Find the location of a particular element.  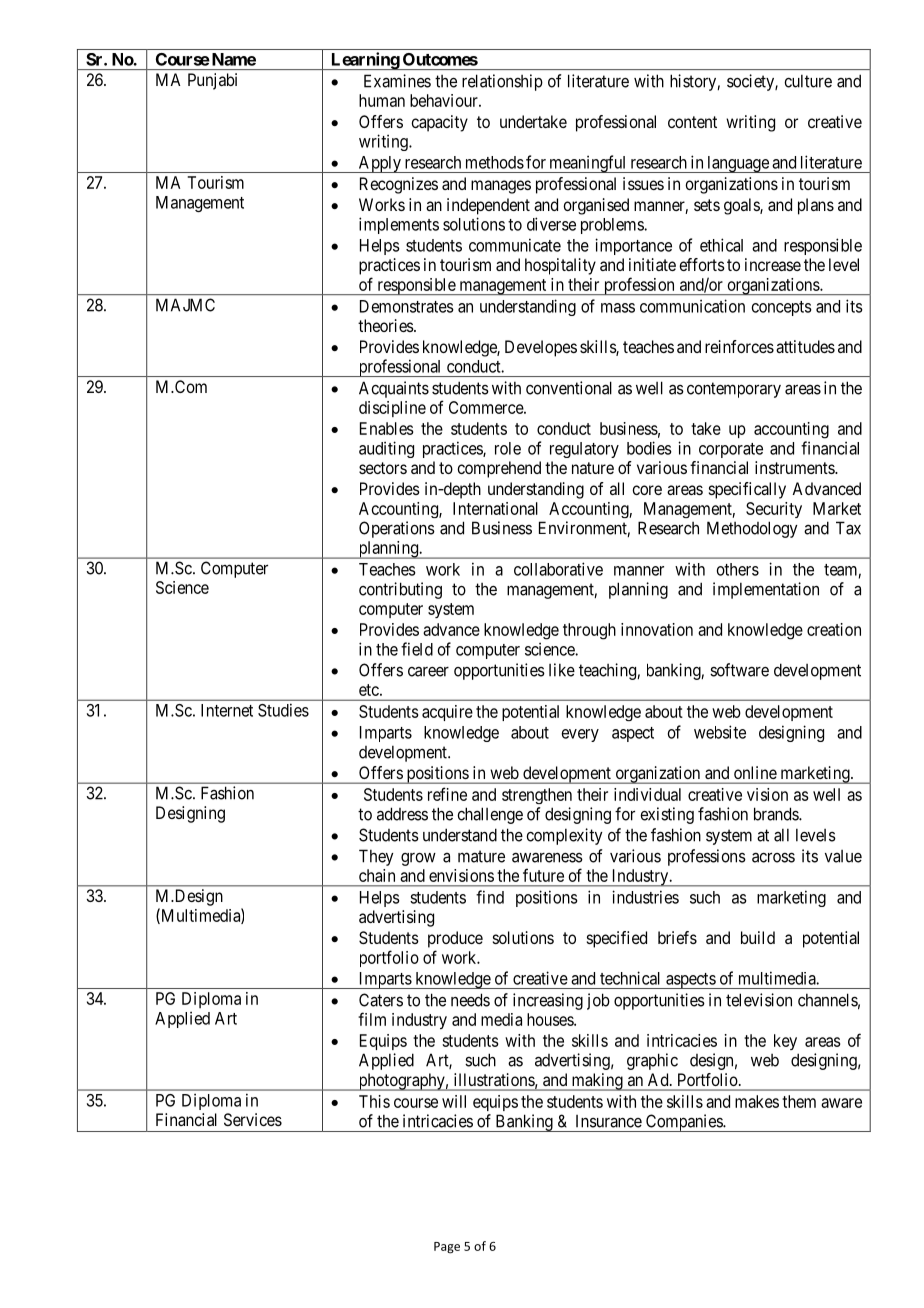

relationship is located at coordinates (502, 82).
